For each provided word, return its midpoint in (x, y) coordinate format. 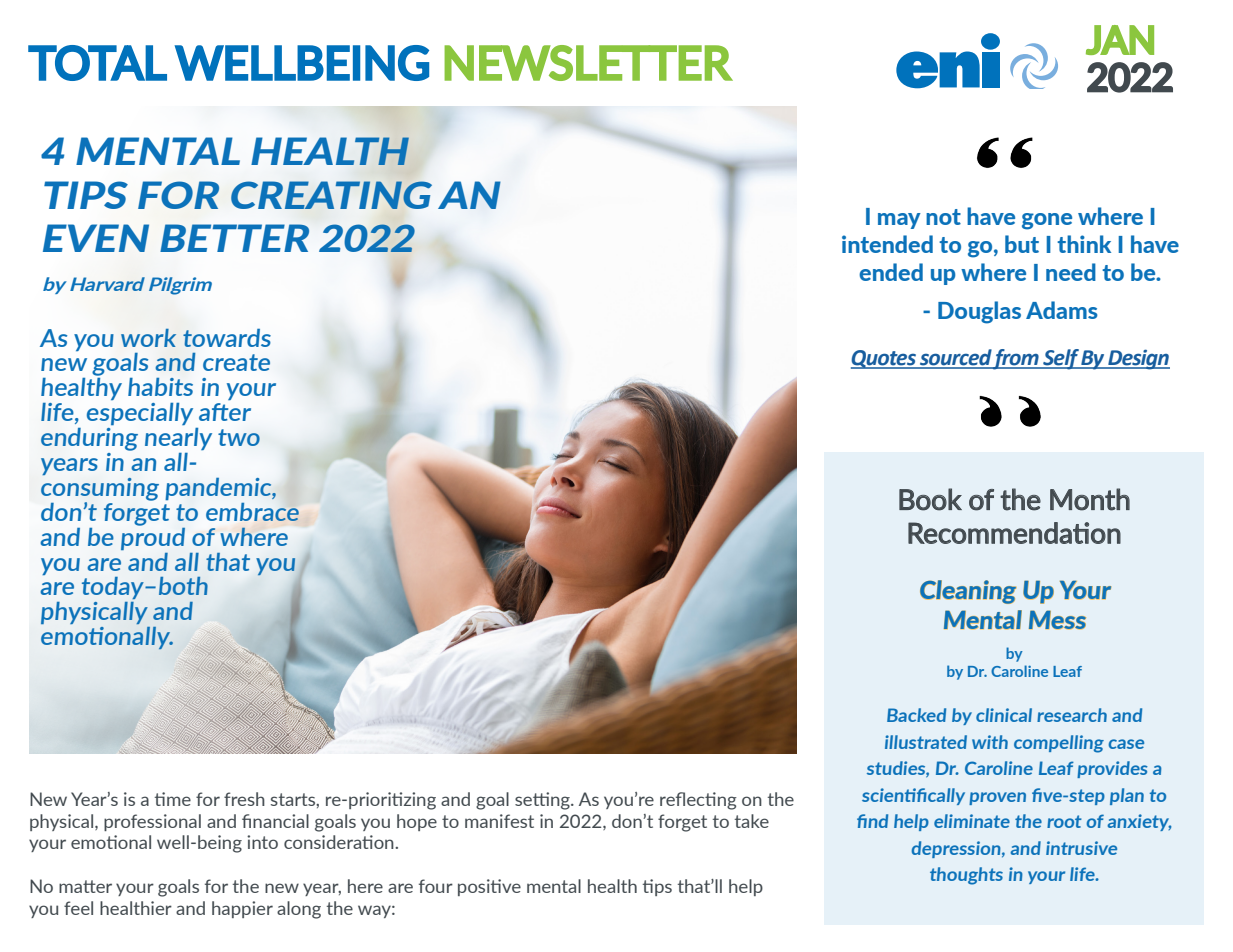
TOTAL (97, 63)
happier (242, 909)
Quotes (884, 359)
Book (930, 499)
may (899, 221)
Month (1090, 499)
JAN (1120, 40)
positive (489, 887)
